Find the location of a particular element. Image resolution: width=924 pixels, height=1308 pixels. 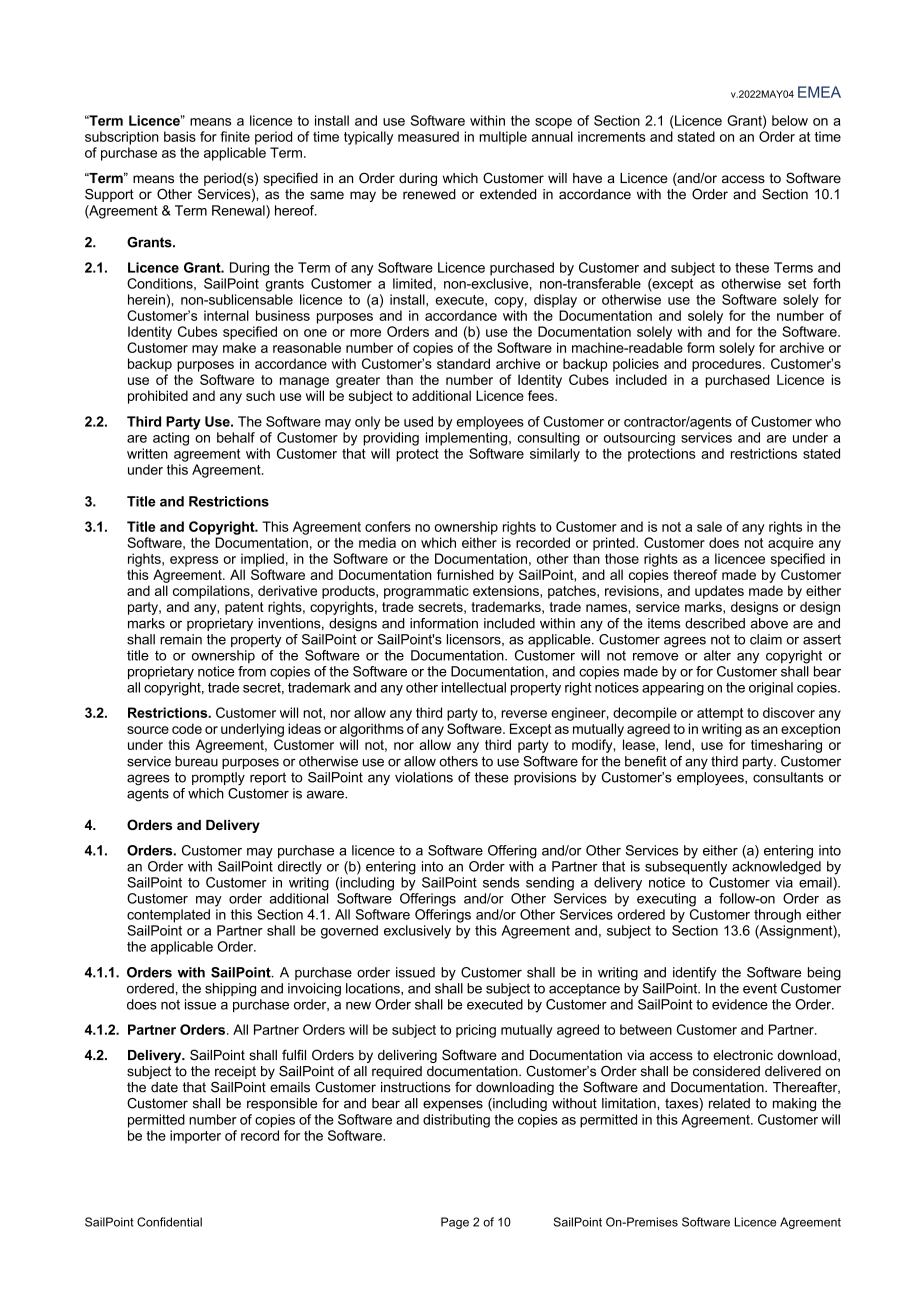

acknowledged is located at coordinates (776, 868).
